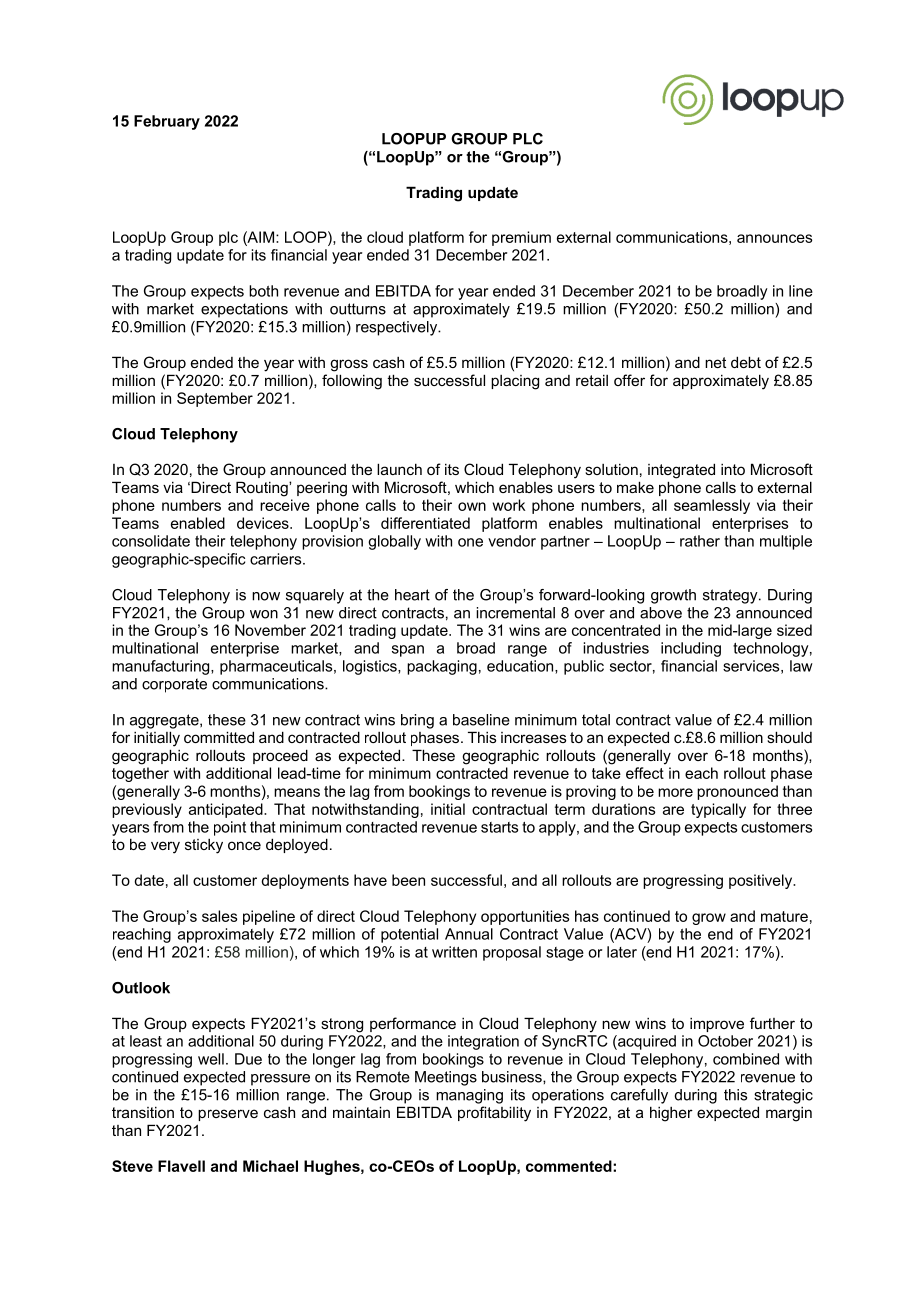  Describe the element at coordinates (515, 382) in the page. I see `placing` at that location.
